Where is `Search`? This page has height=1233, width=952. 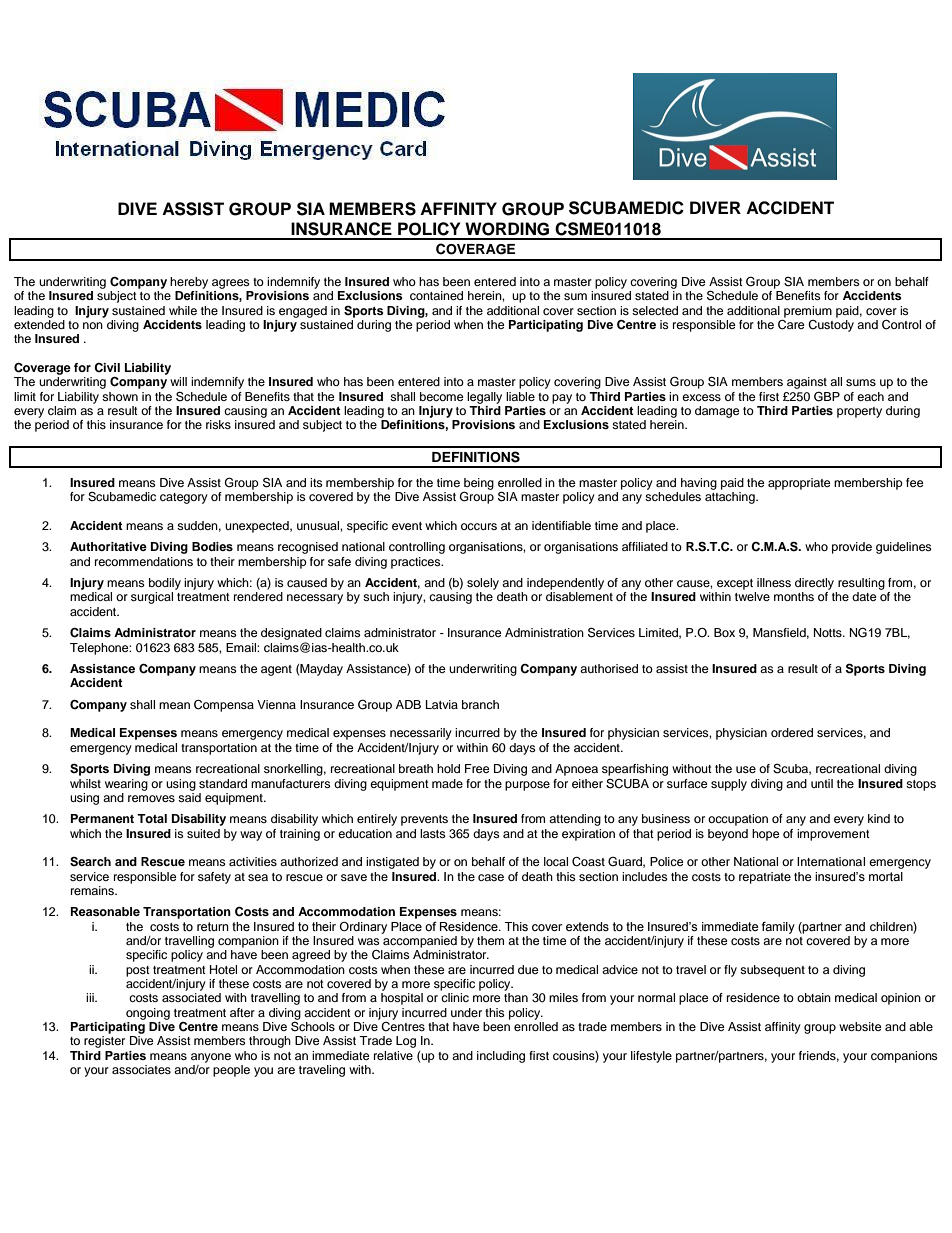 Search is located at coordinates (90, 862).
